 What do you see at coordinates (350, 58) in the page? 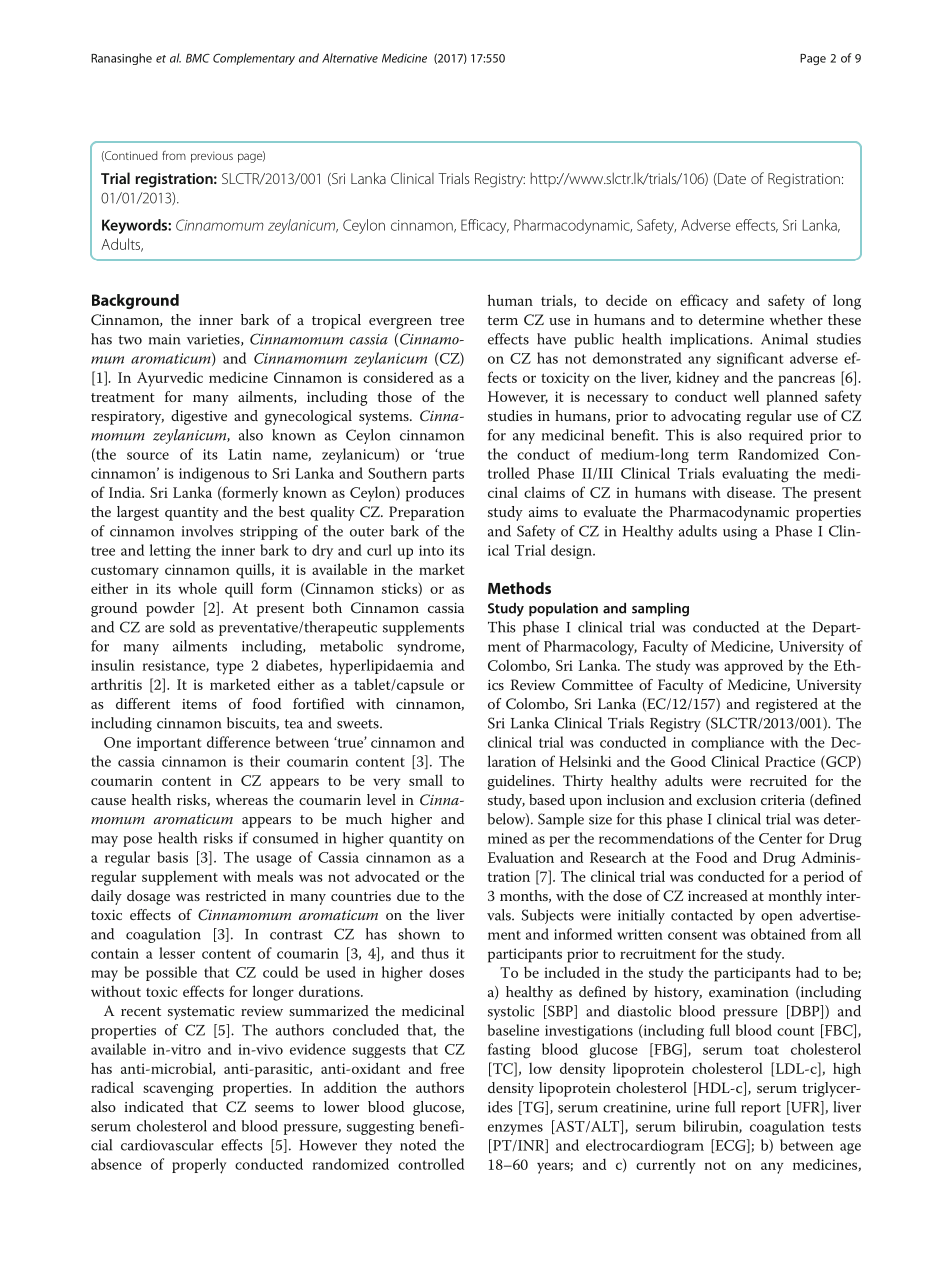
I see `Alternative` at bounding box center [350, 58].
